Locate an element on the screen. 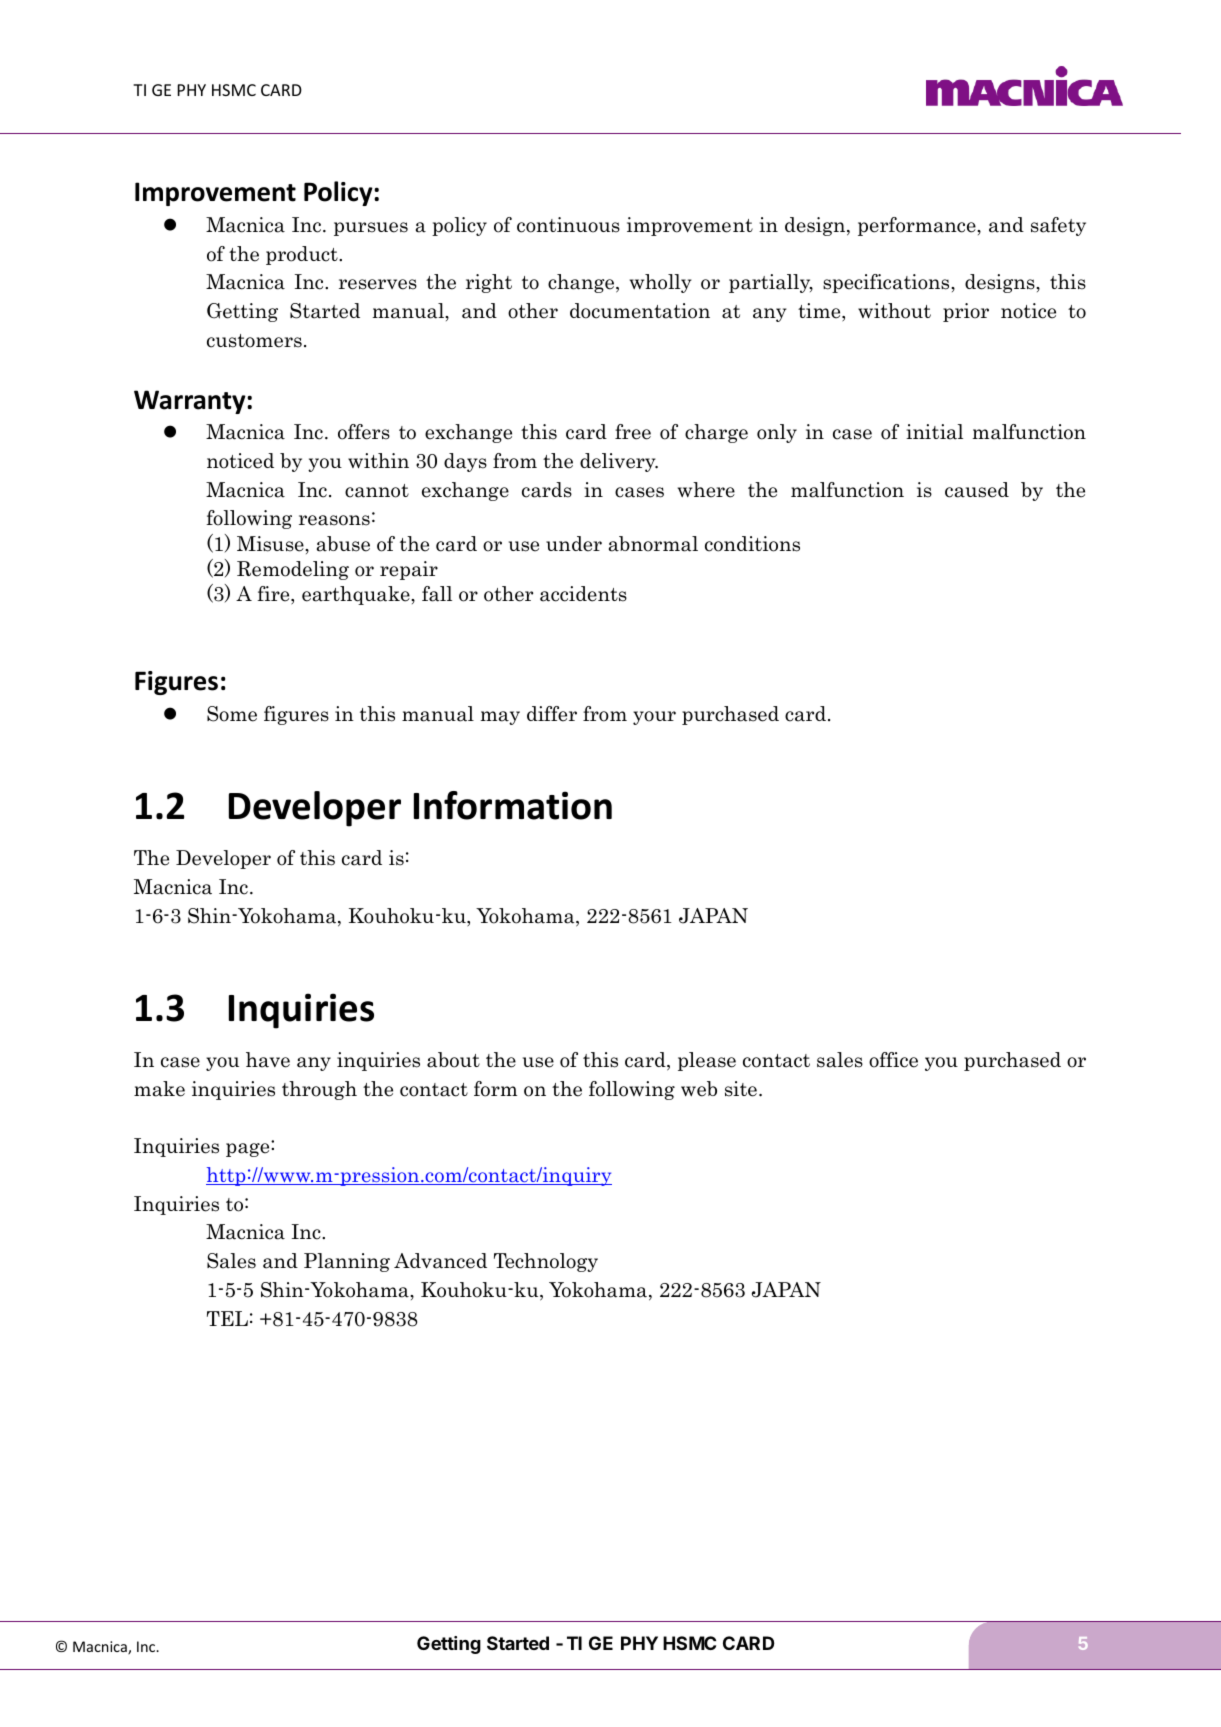 The image size is (1221, 1727). specifications is located at coordinates (887, 283).
